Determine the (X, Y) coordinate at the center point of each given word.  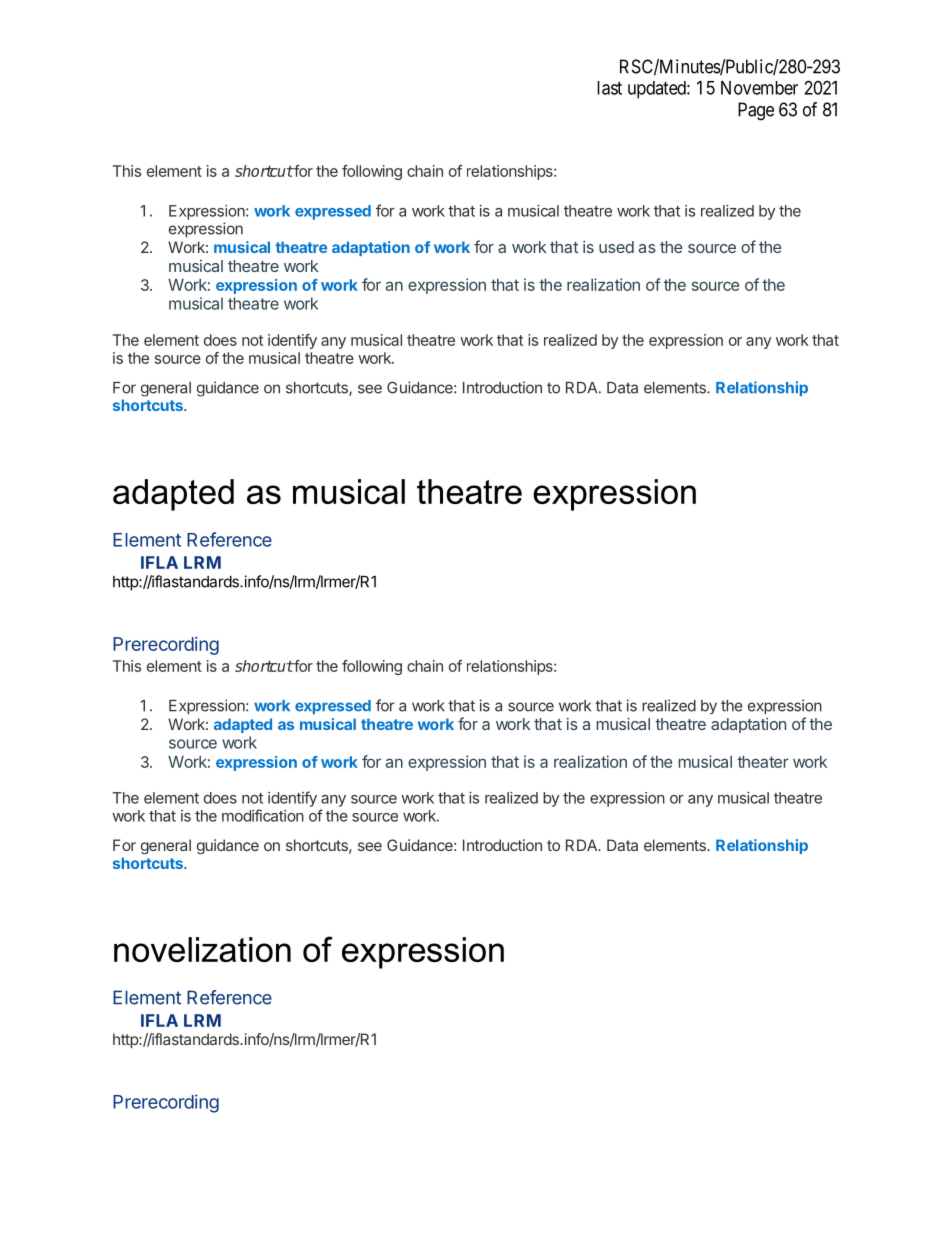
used (616, 247)
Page (756, 111)
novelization (202, 949)
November (759, 88)
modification (263, 815)
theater (763, 762)
